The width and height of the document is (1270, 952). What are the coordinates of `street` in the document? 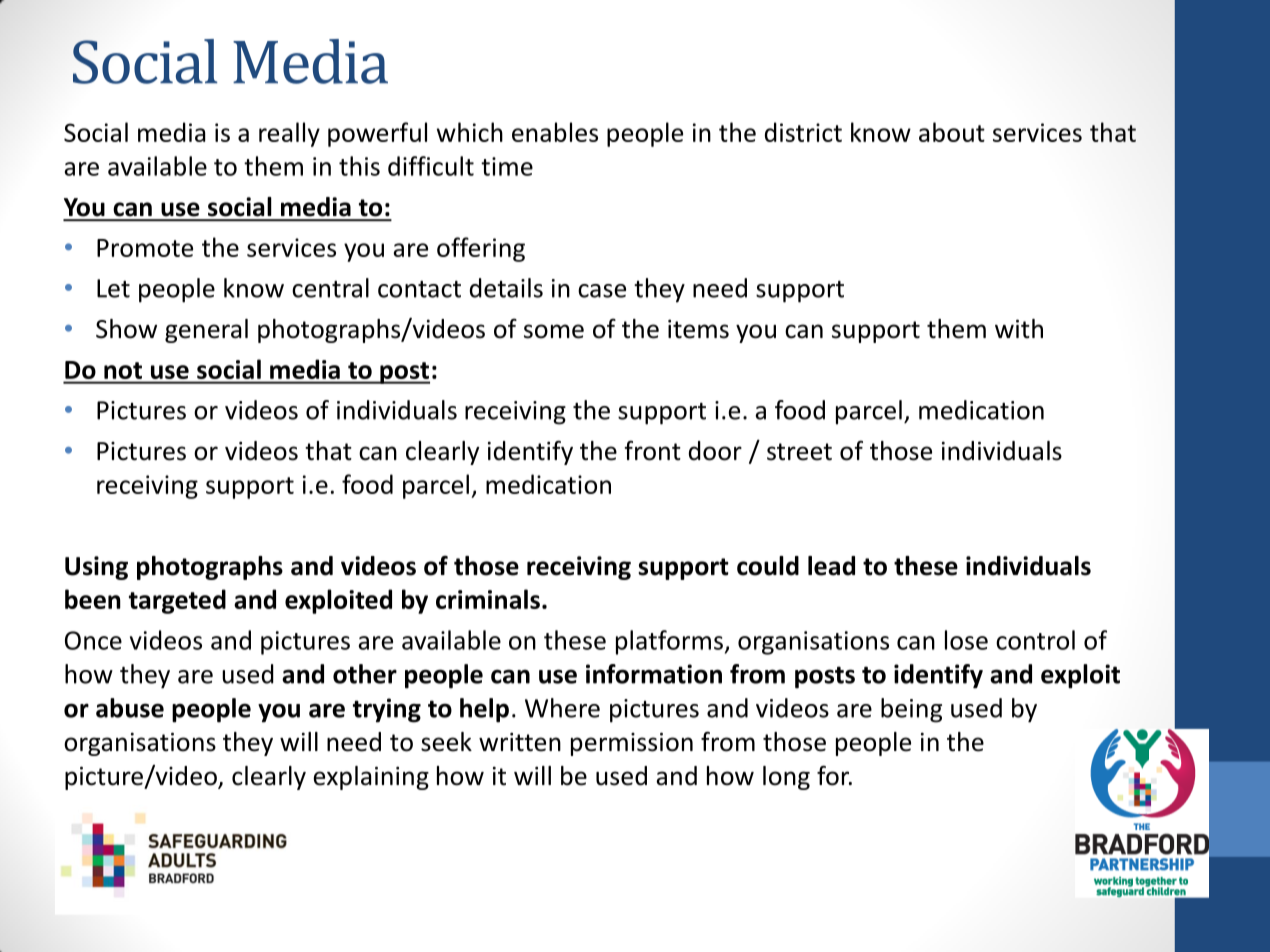 It's located at (799, 452).
